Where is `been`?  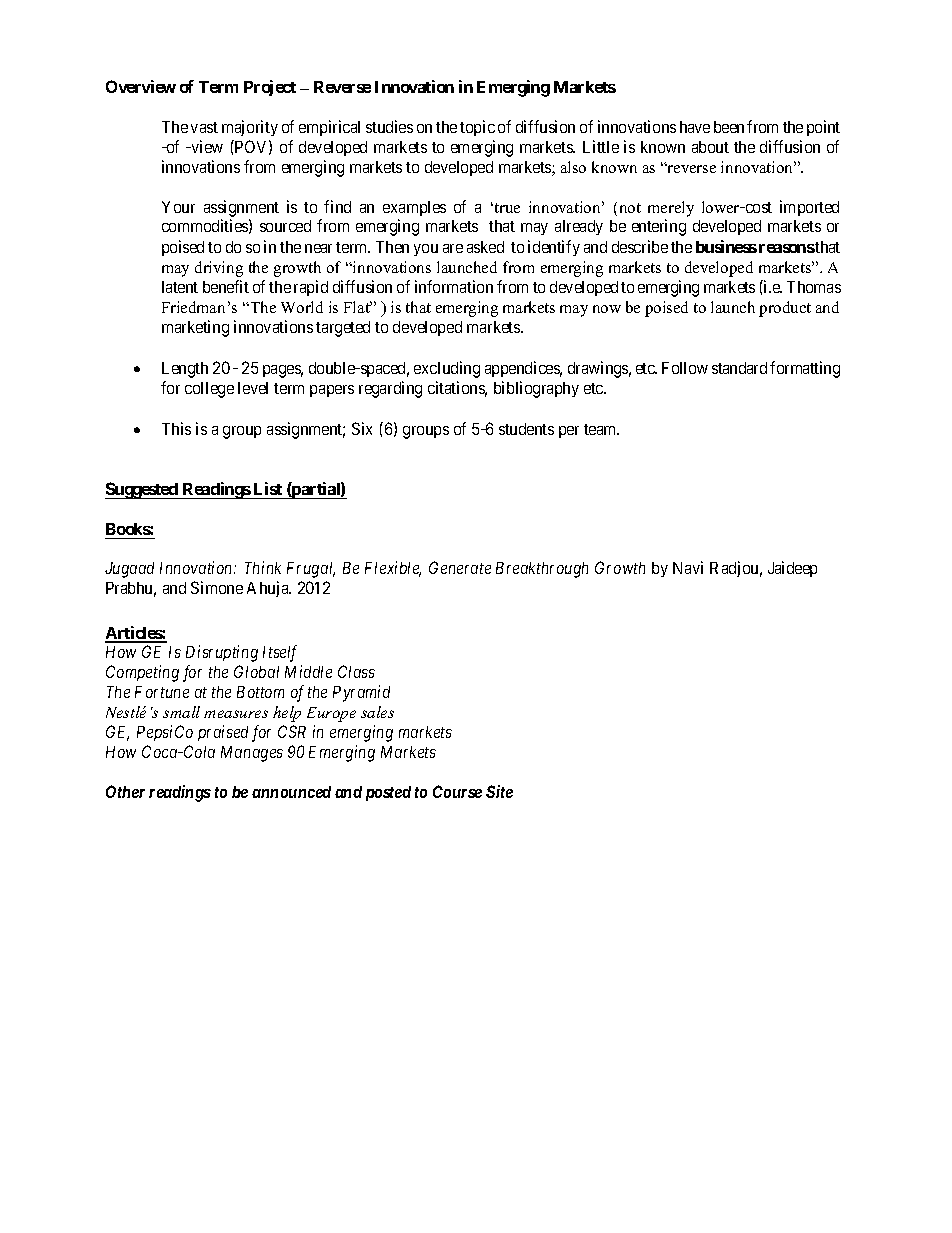
been is located at coordinates (729, 127).
